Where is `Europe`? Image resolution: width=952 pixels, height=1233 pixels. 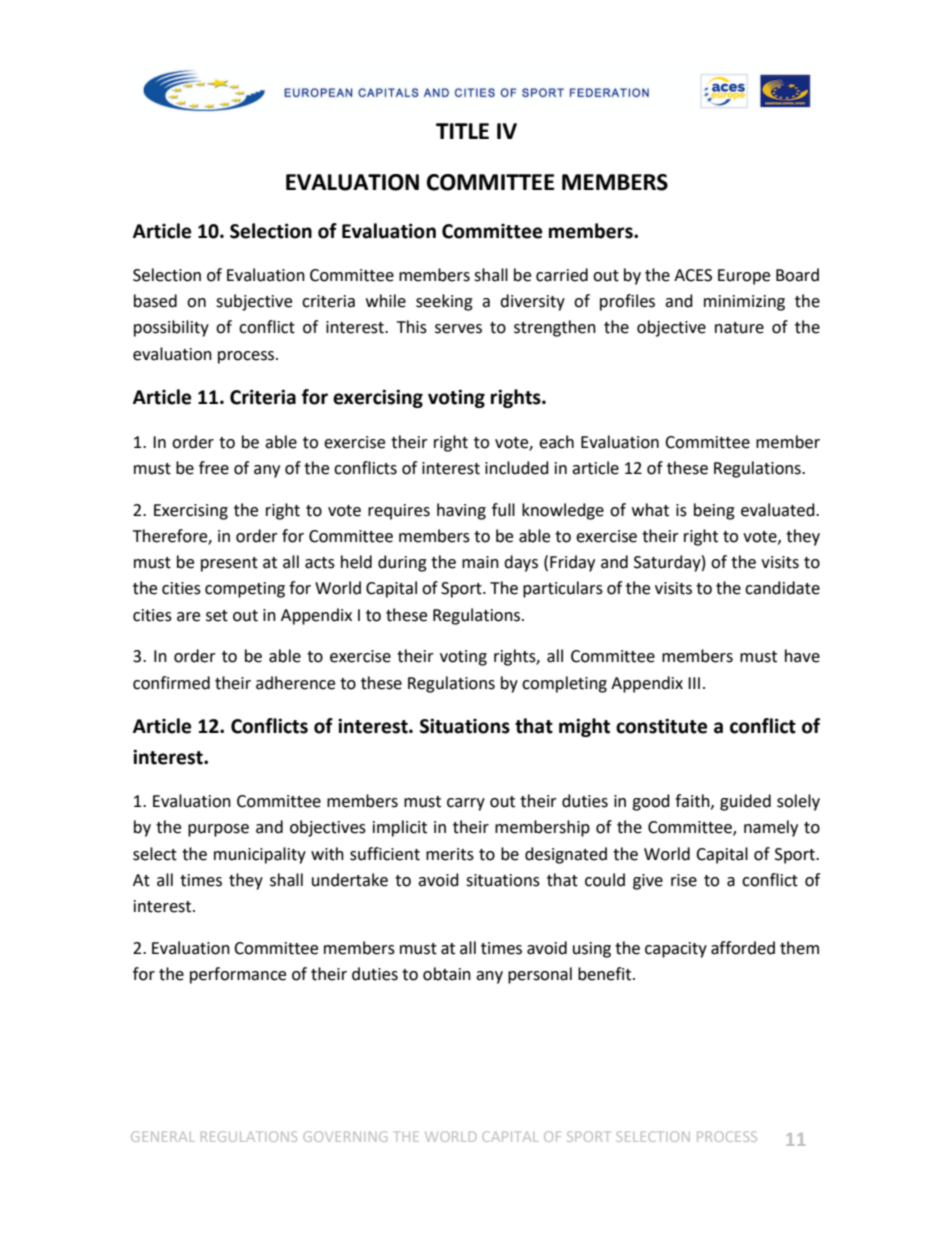 Europe is located at coordinates (744, 277).
